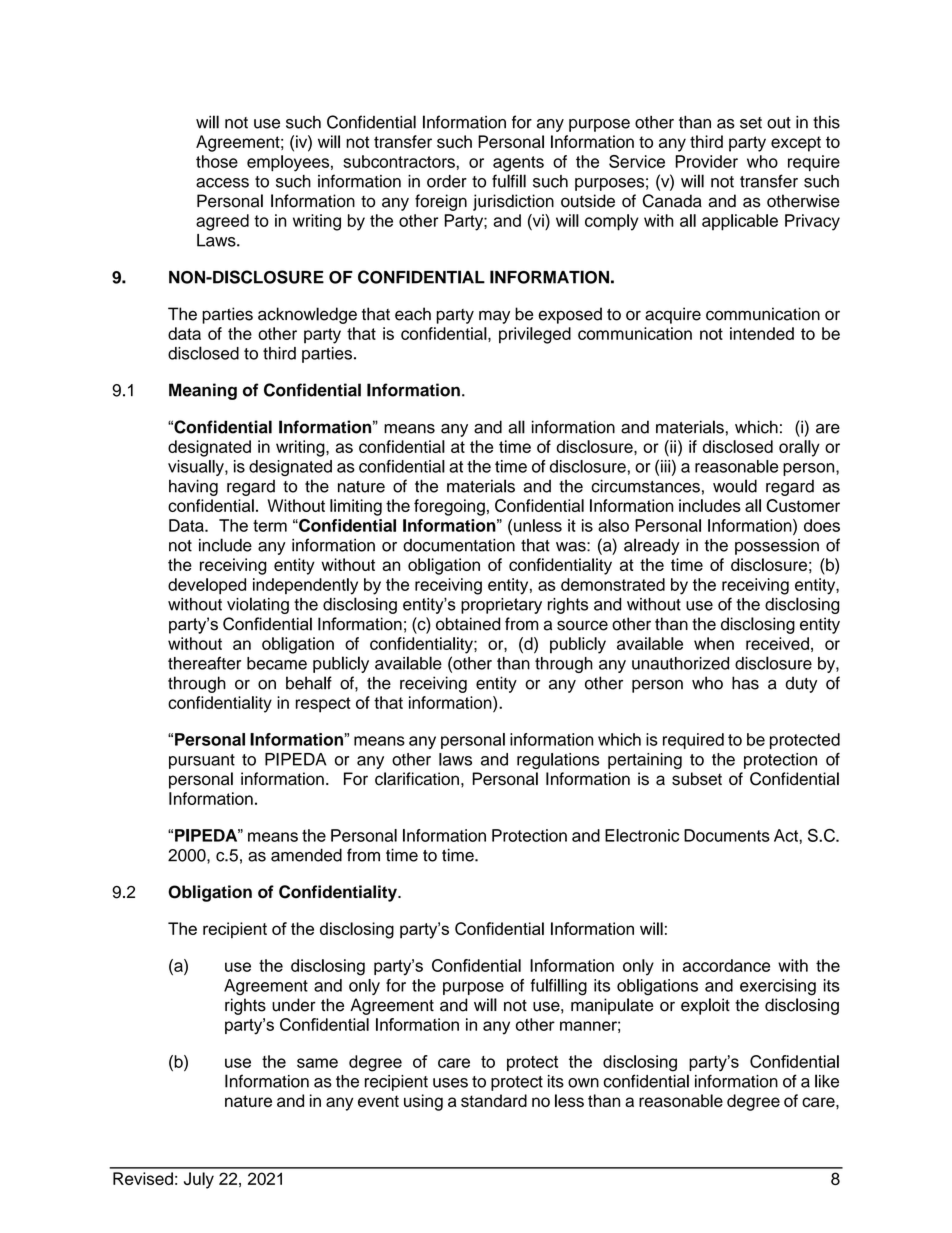 Image resolution: width=952 pixels, height=1233 pixels. What do you see at coordinates (518, 164) in the screenshot?
I see `agents` at bounding box center [518, 164].
